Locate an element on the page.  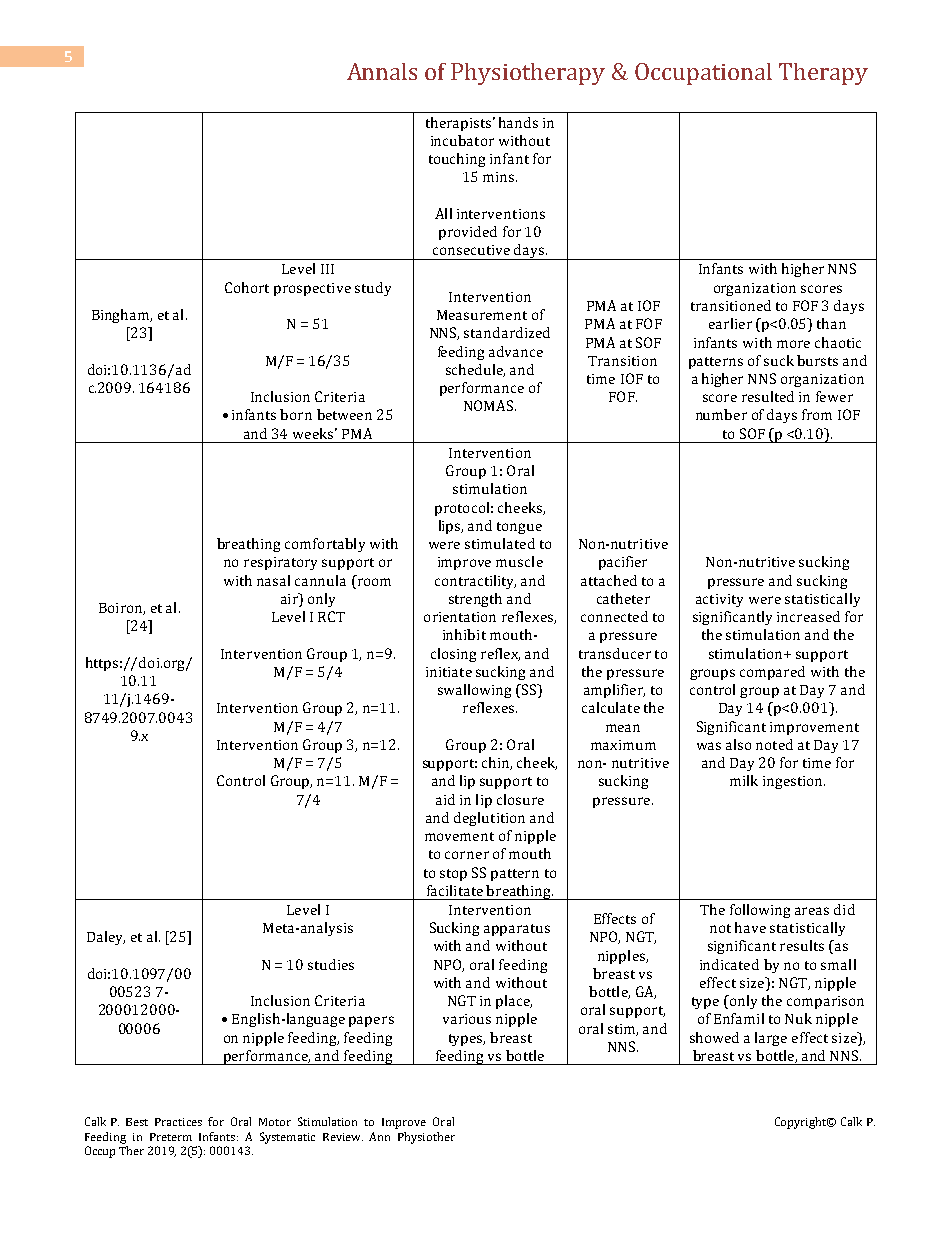
Cohort is located at coordinates (247, 287).
